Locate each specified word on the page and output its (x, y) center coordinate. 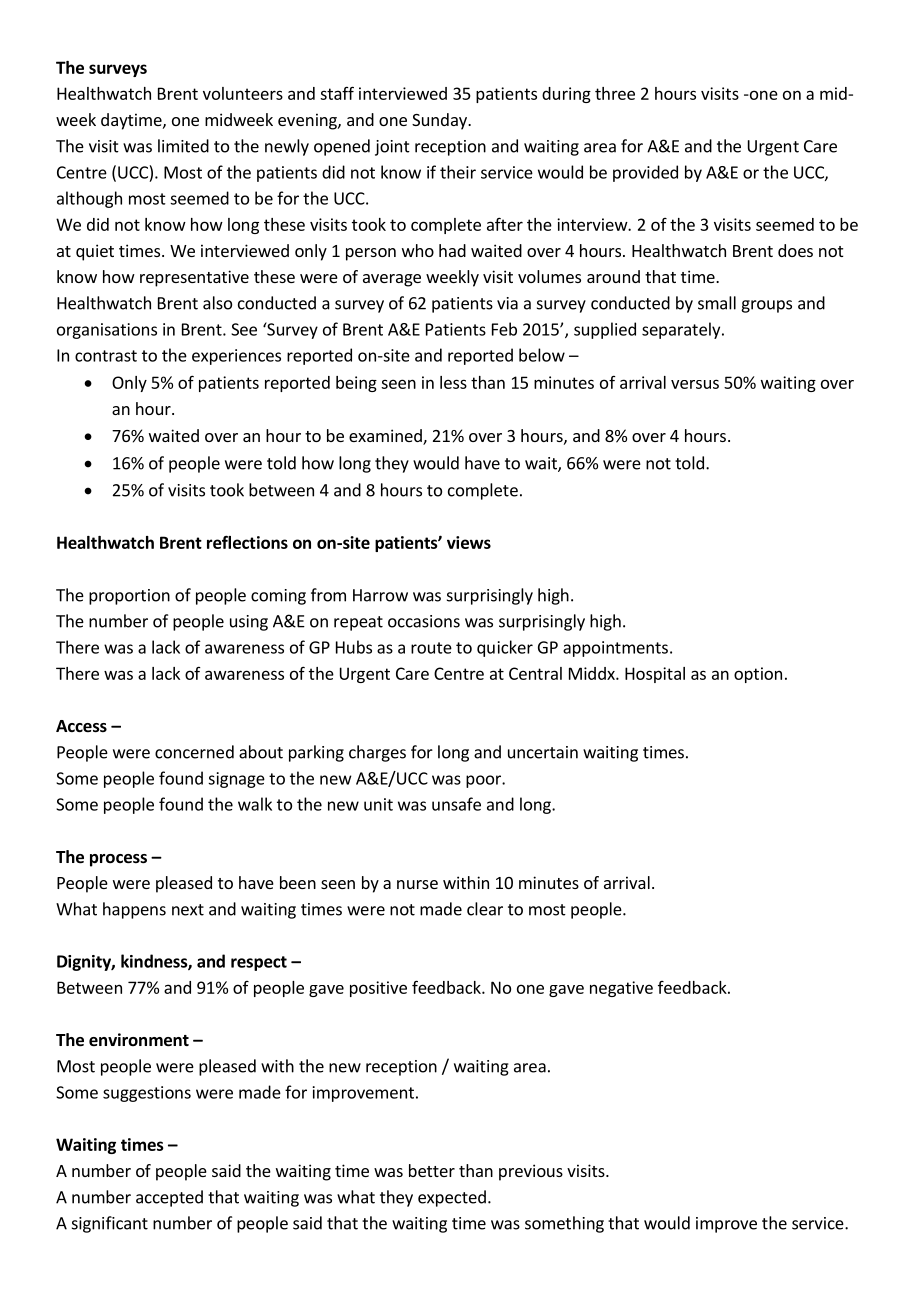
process (118, 860)
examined (386, 437)
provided (645, 173)
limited (183, 146)
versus (695, 384)
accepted (169, 1198)
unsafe (456, 804)
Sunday (440, 121)
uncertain (543, 752)
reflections (247, 542)
